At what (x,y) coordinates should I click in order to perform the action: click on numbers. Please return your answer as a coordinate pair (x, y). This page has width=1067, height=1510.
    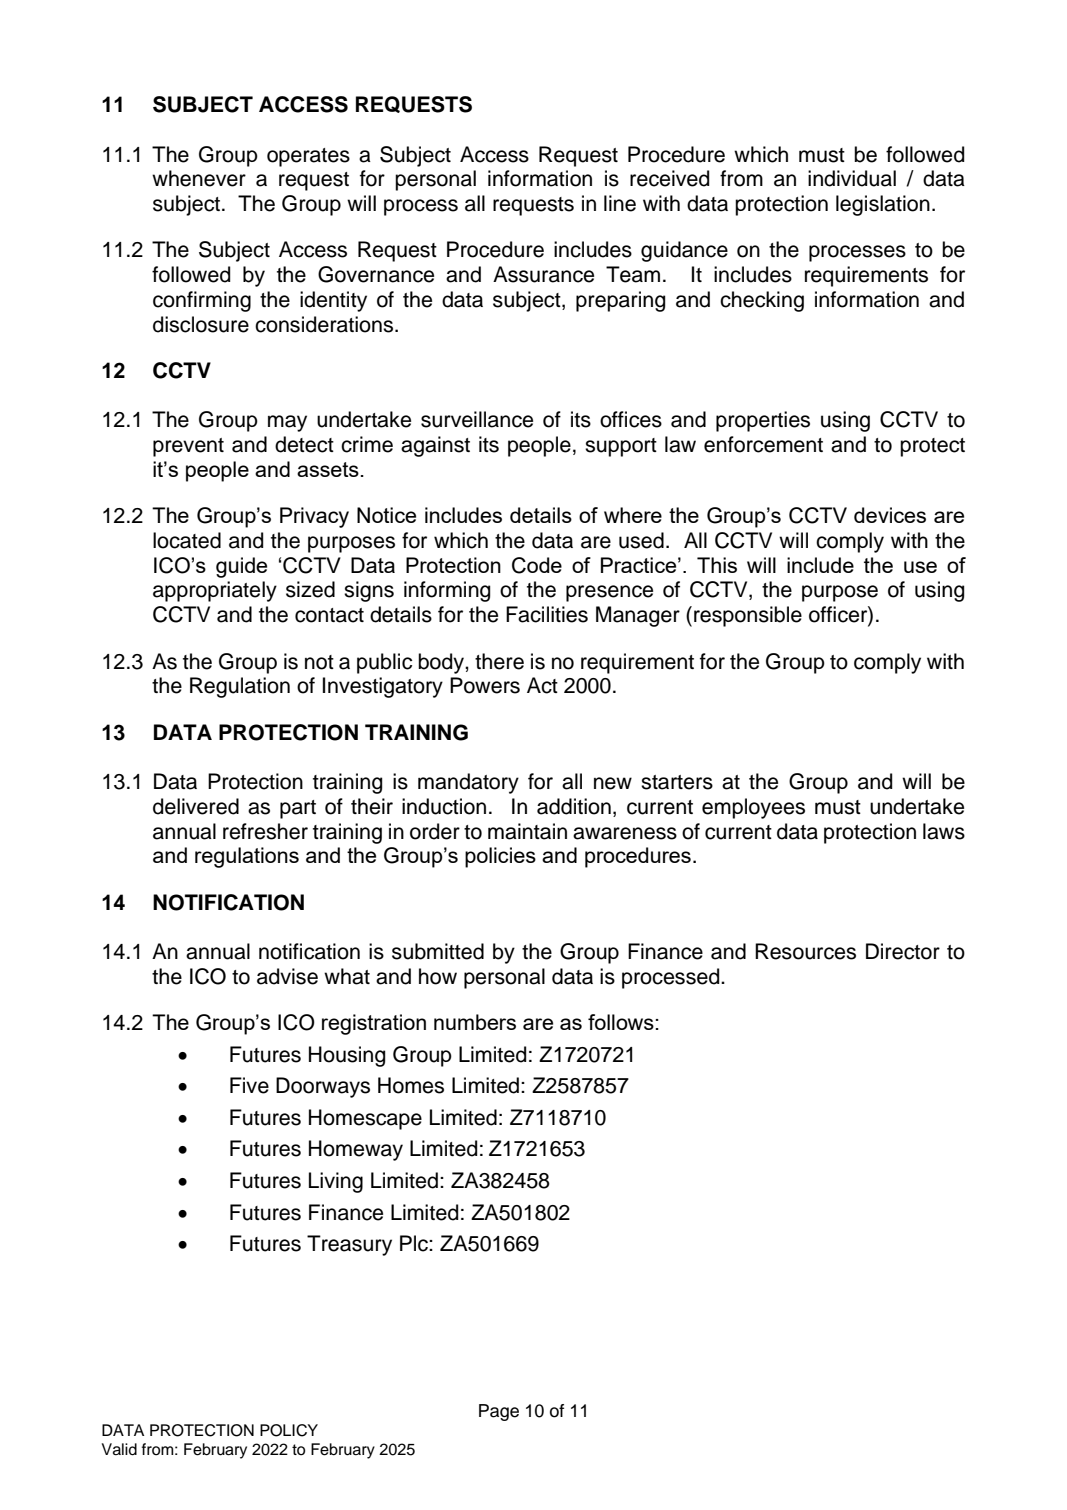
    Looking at the image, I should click on (475, 1022).
